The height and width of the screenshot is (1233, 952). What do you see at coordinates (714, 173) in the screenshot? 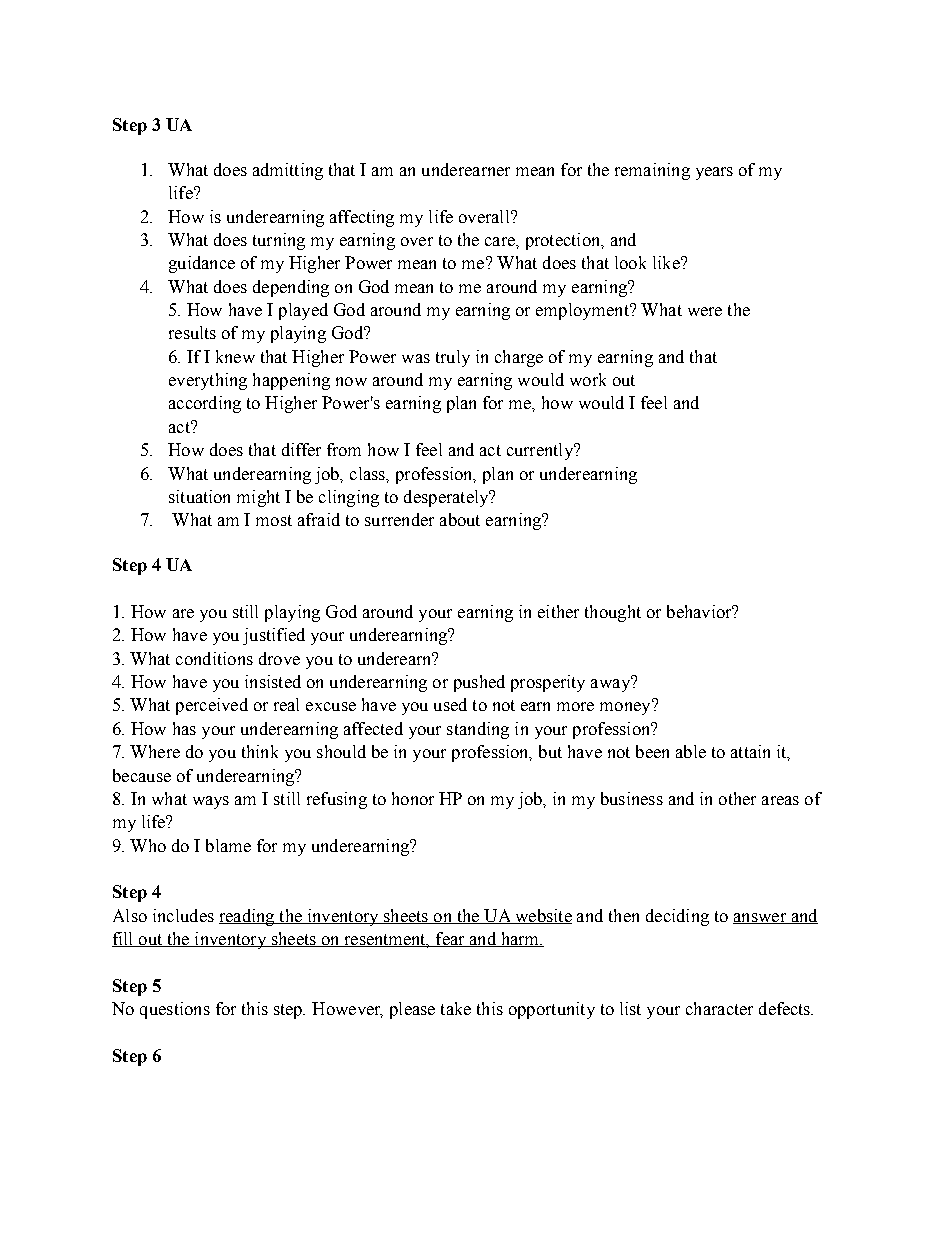
I see `years` at bounding box center [714, 173].
